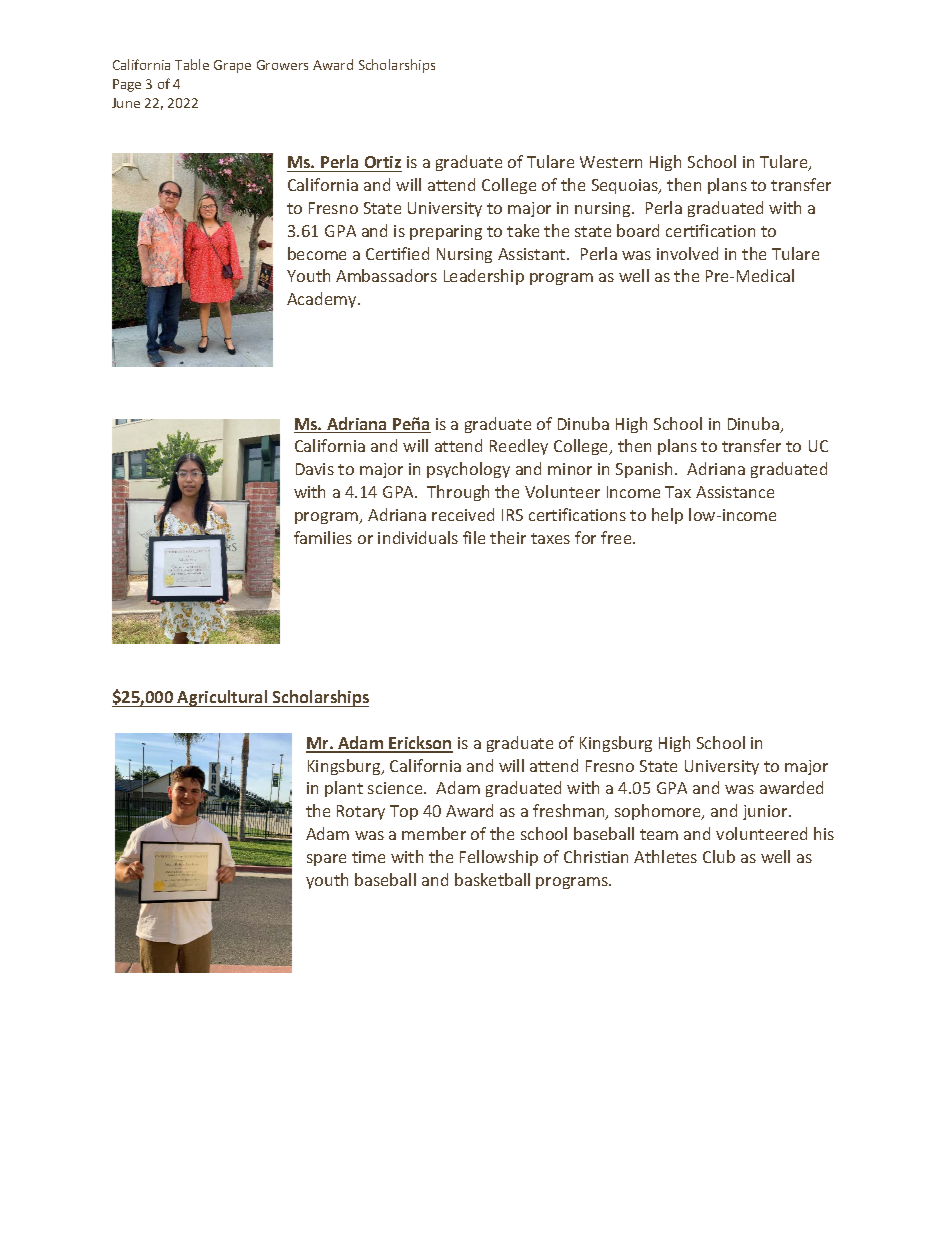 Image resolution: width=952 pixels, height=1233 pixels. I want to click on Ortiz, so click(382, 164).
